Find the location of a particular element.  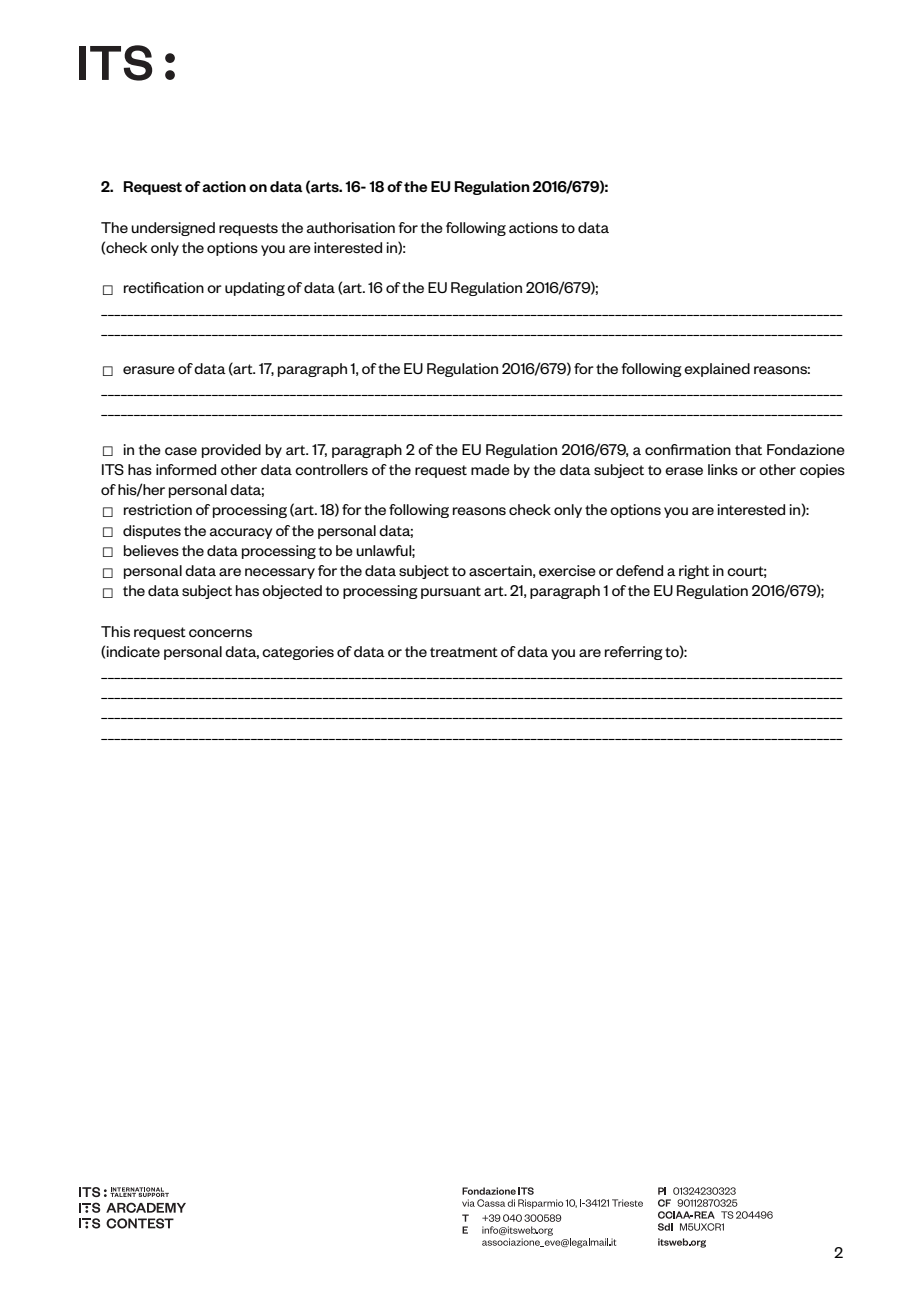

concerns is located at coordinates (220, 633).
